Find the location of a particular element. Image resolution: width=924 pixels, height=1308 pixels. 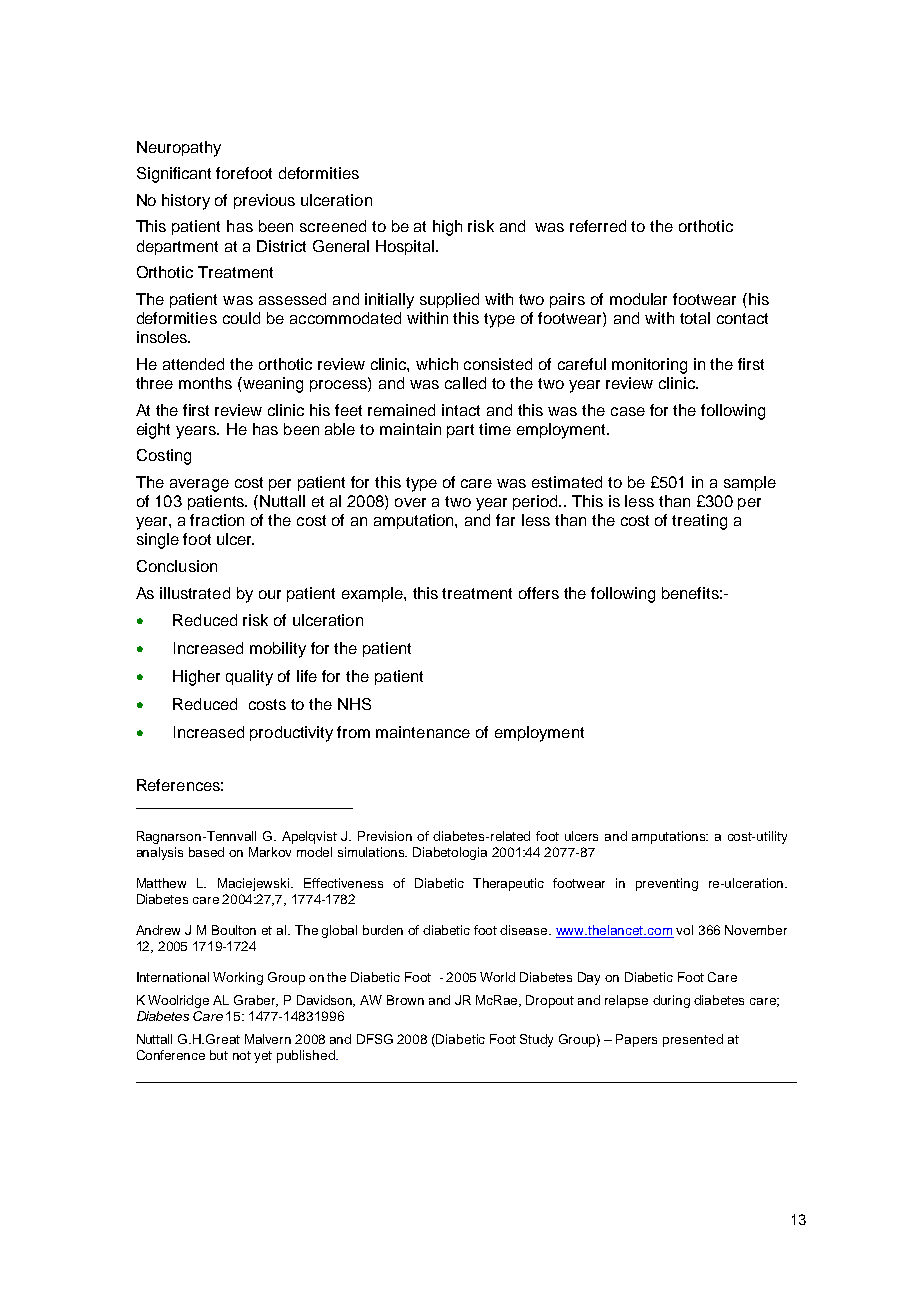

Hospital is located at coordinates (406, 247).
